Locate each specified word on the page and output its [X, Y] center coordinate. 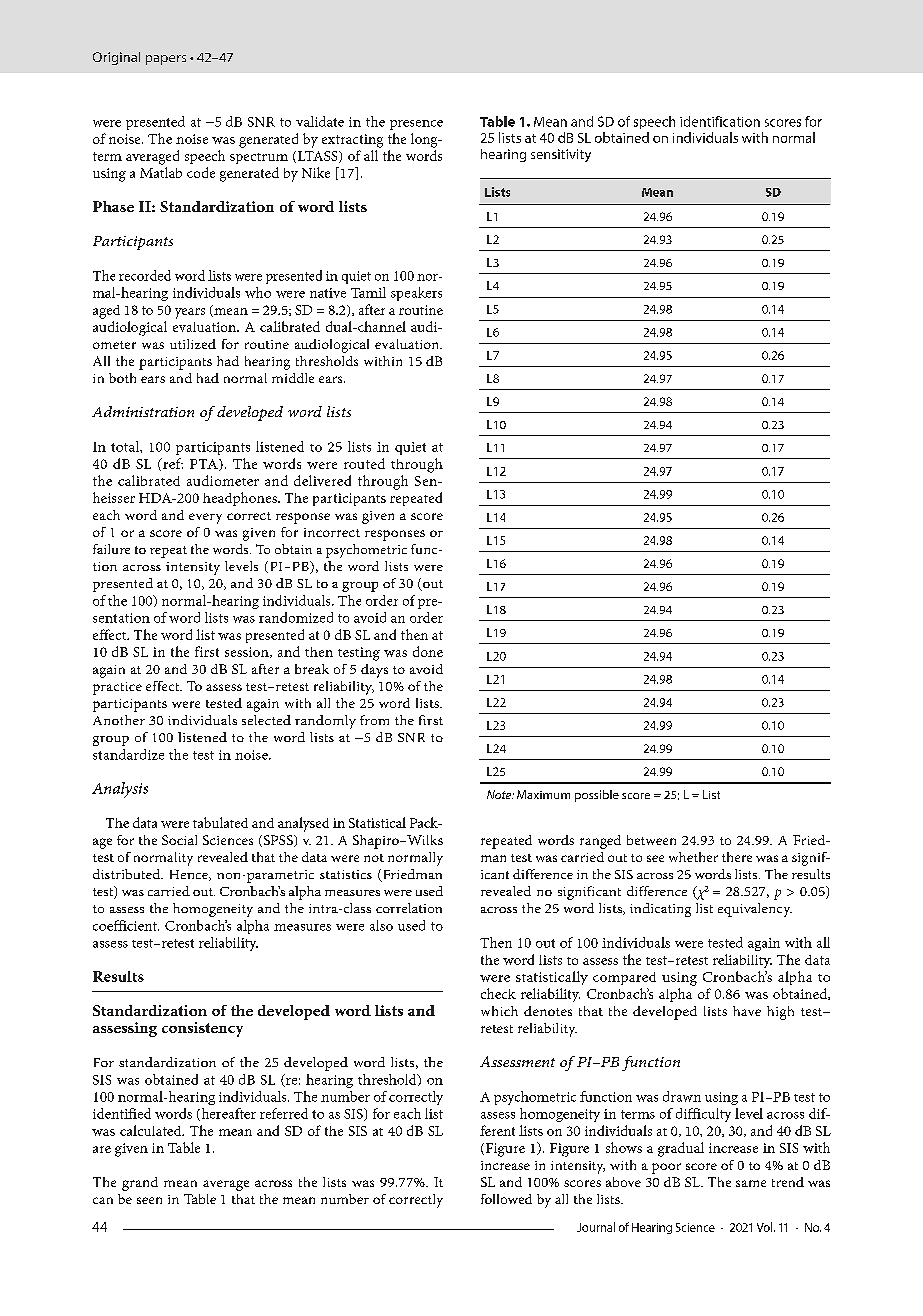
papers [166, 60]
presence [416, 125]
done [428, 651]
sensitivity [561, 155]
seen [149, 1200]
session [248, 652]
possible [597, 796]
